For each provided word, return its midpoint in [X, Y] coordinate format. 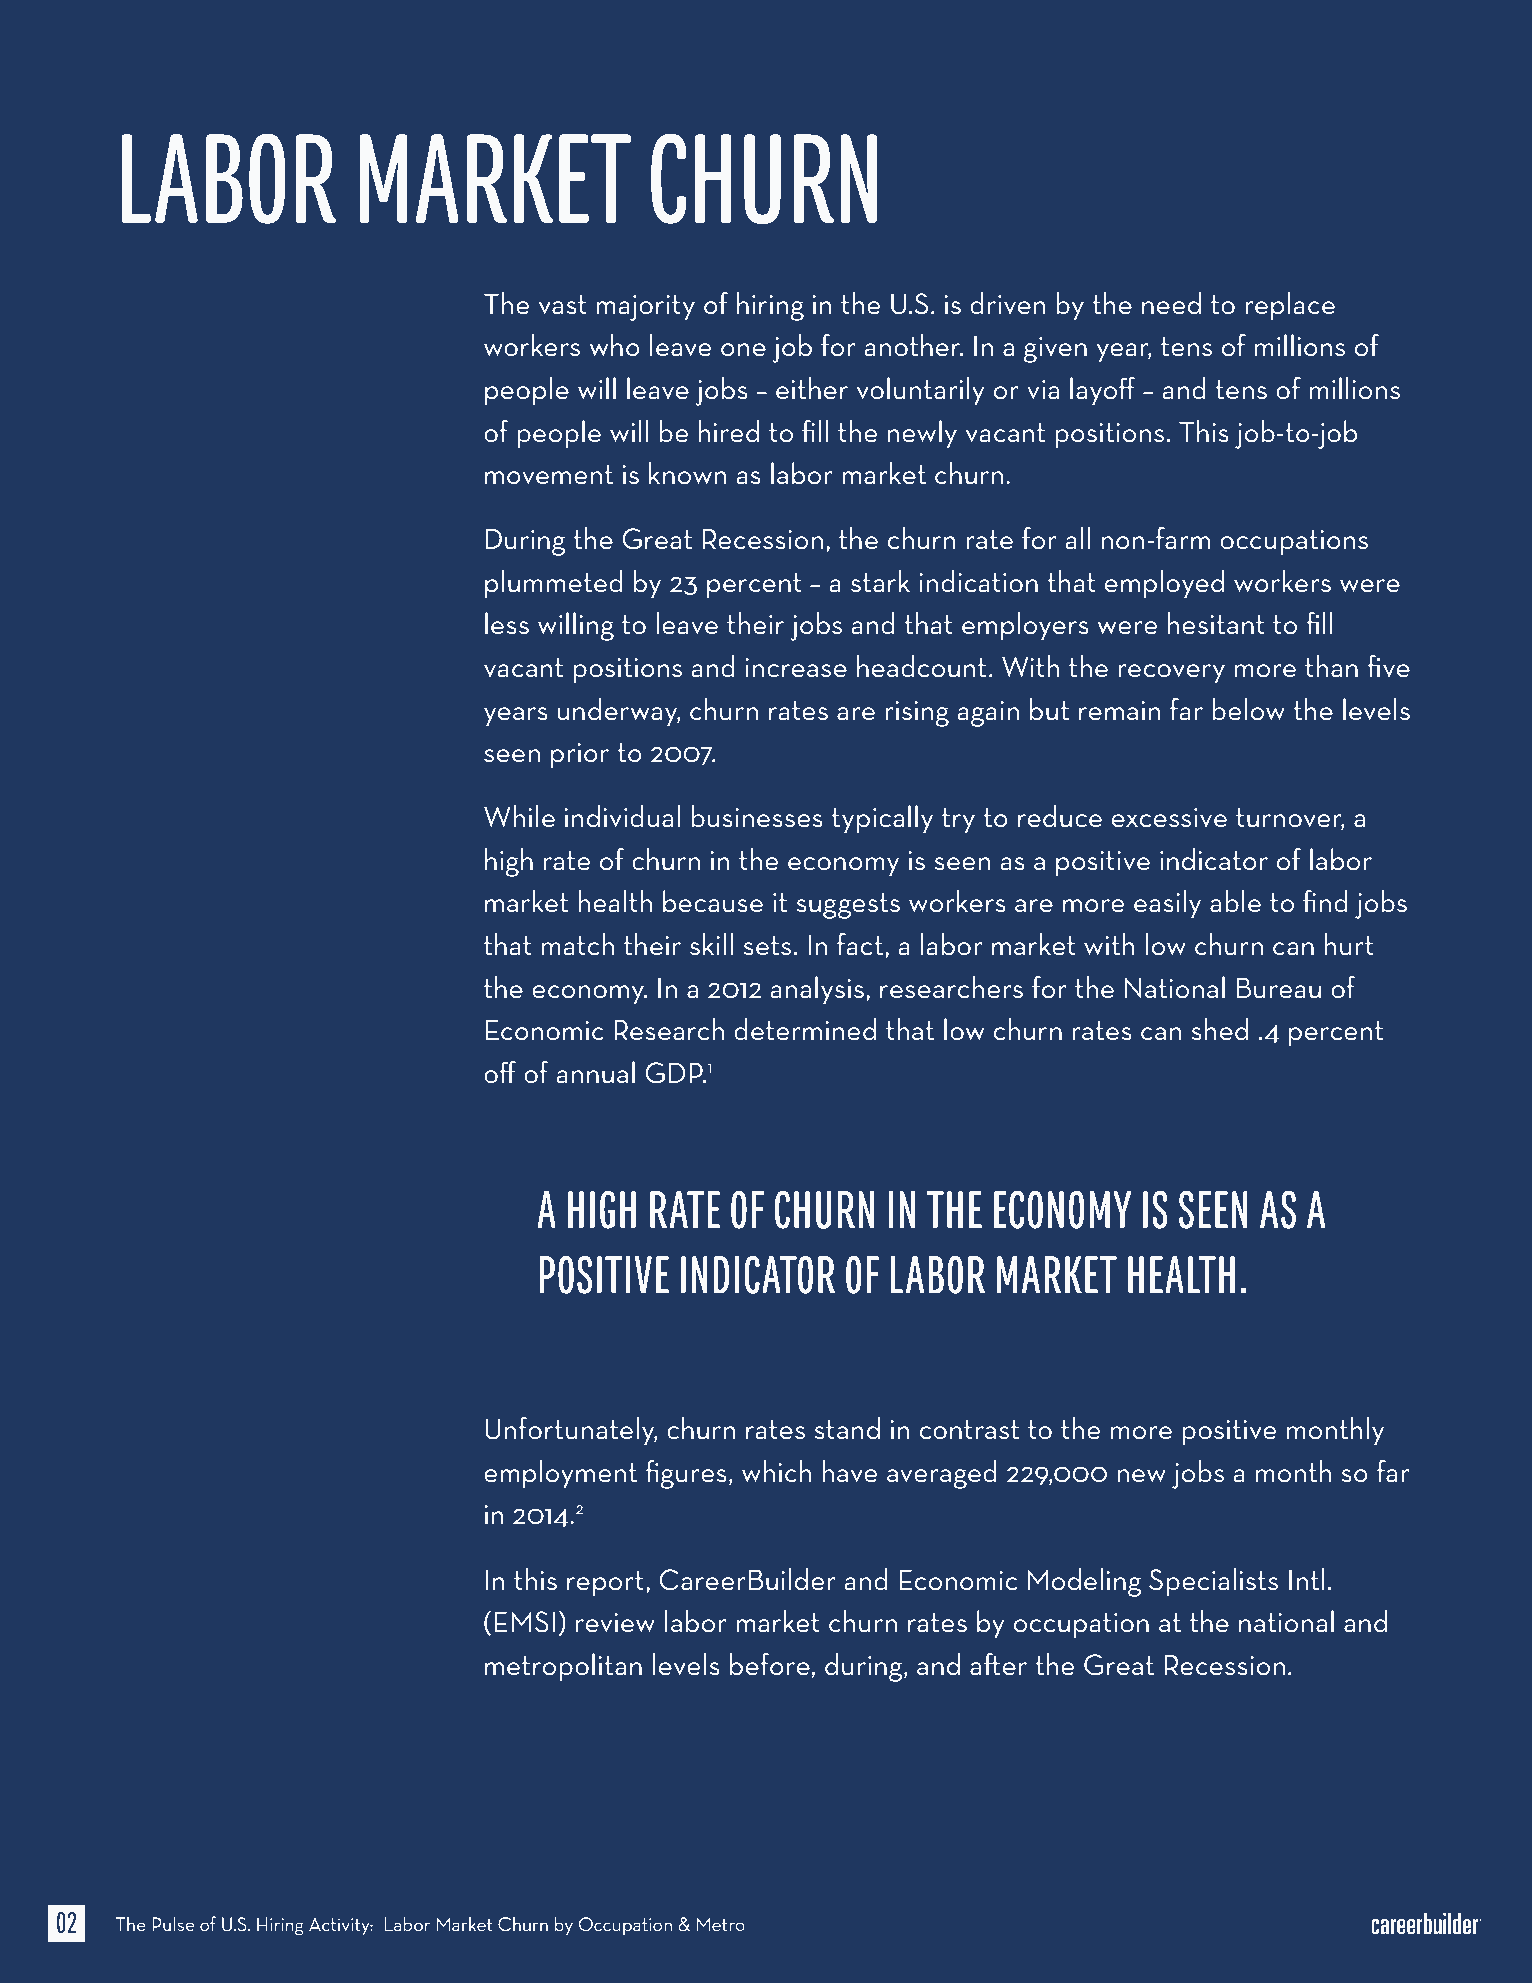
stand [847, 1428]
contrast [969, 1430]
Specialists [1213, 1582]
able [1235, 901]
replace [1290, 306]
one [743, 349]
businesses [757, 816]
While [519, 816]
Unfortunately [571, 1431]
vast [563, 304]
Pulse [173, 1923]
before [770, 1664]
